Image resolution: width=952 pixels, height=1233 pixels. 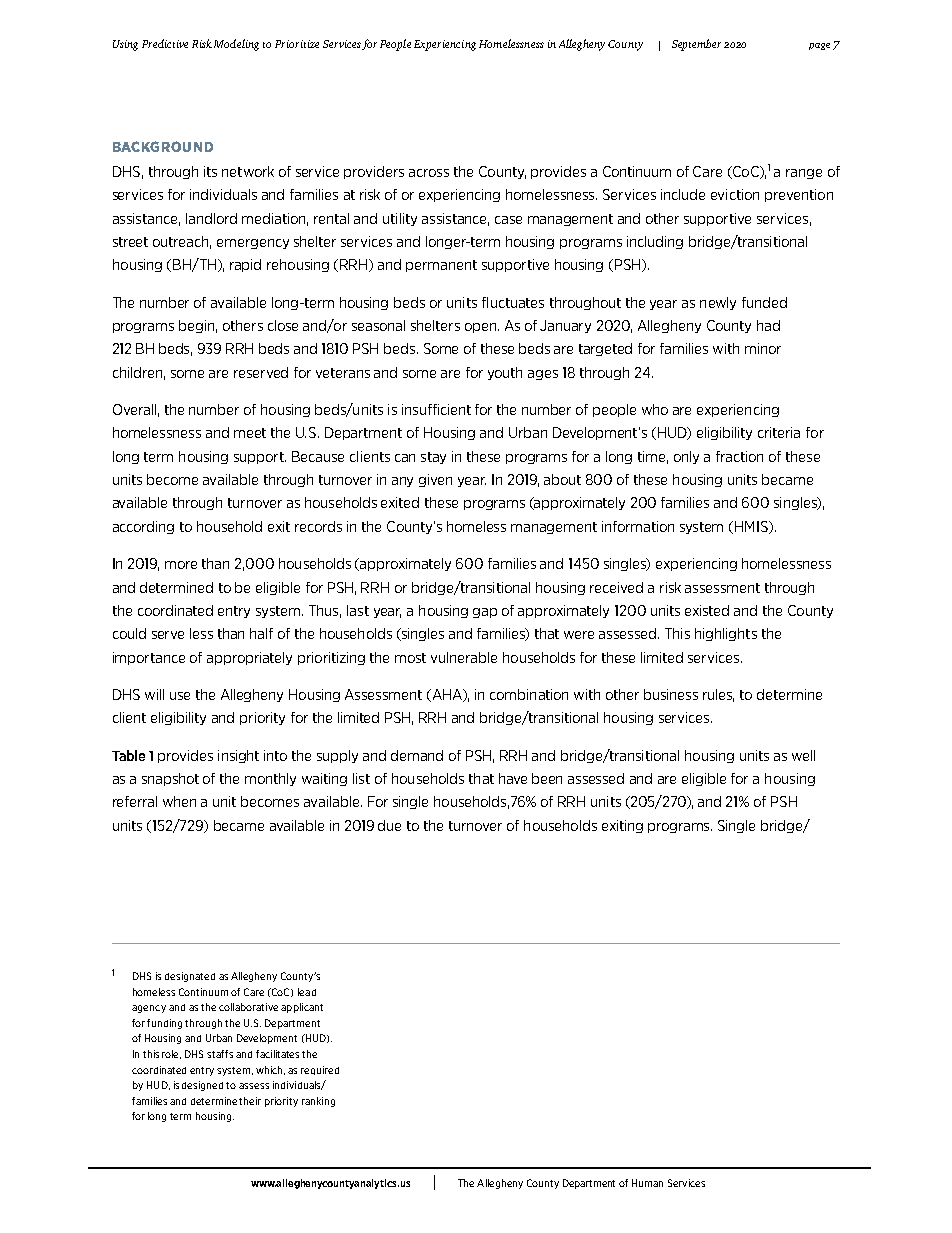 What do you see at coordinates (726, 634) in the screenshot?
I see `highlights` at bounding box center [726, 634].
